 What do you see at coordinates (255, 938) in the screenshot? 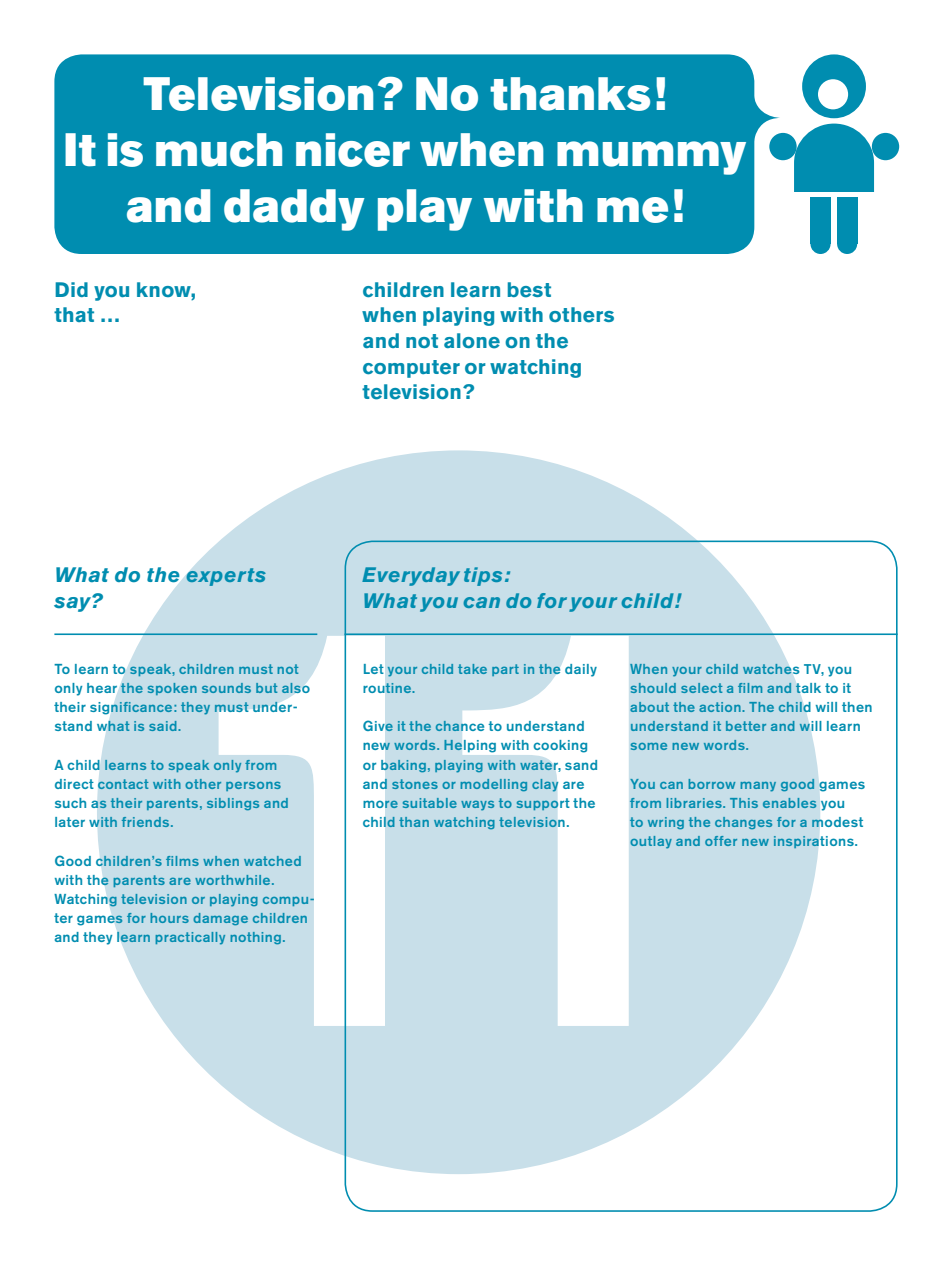
I see `nothing` at bounding box center [255, 938].
